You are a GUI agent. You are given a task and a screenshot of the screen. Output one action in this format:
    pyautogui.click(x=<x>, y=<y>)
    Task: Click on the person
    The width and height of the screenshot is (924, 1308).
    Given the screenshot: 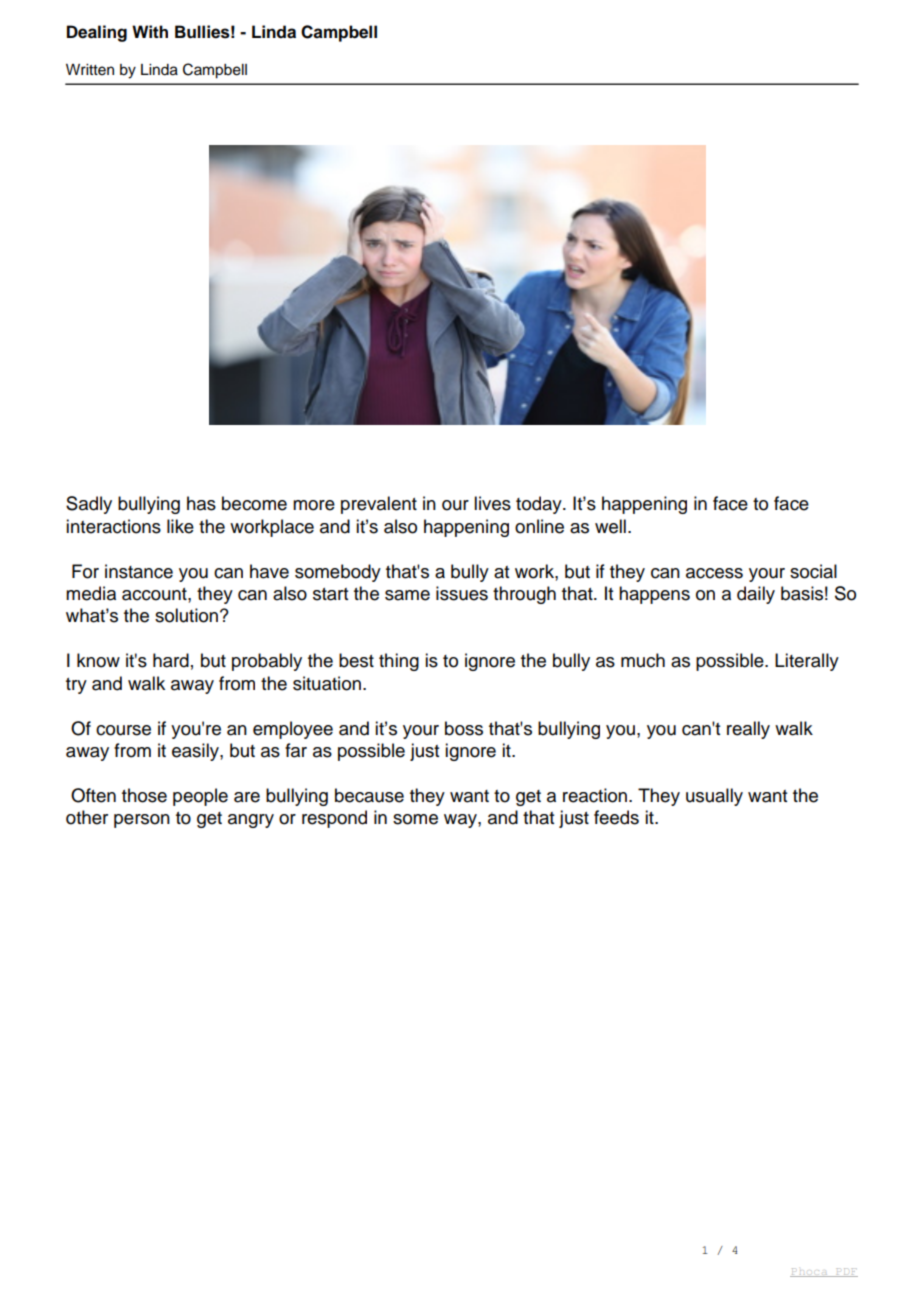 What is the action you would take?
    pyautogui.click(x=142, y=821)
